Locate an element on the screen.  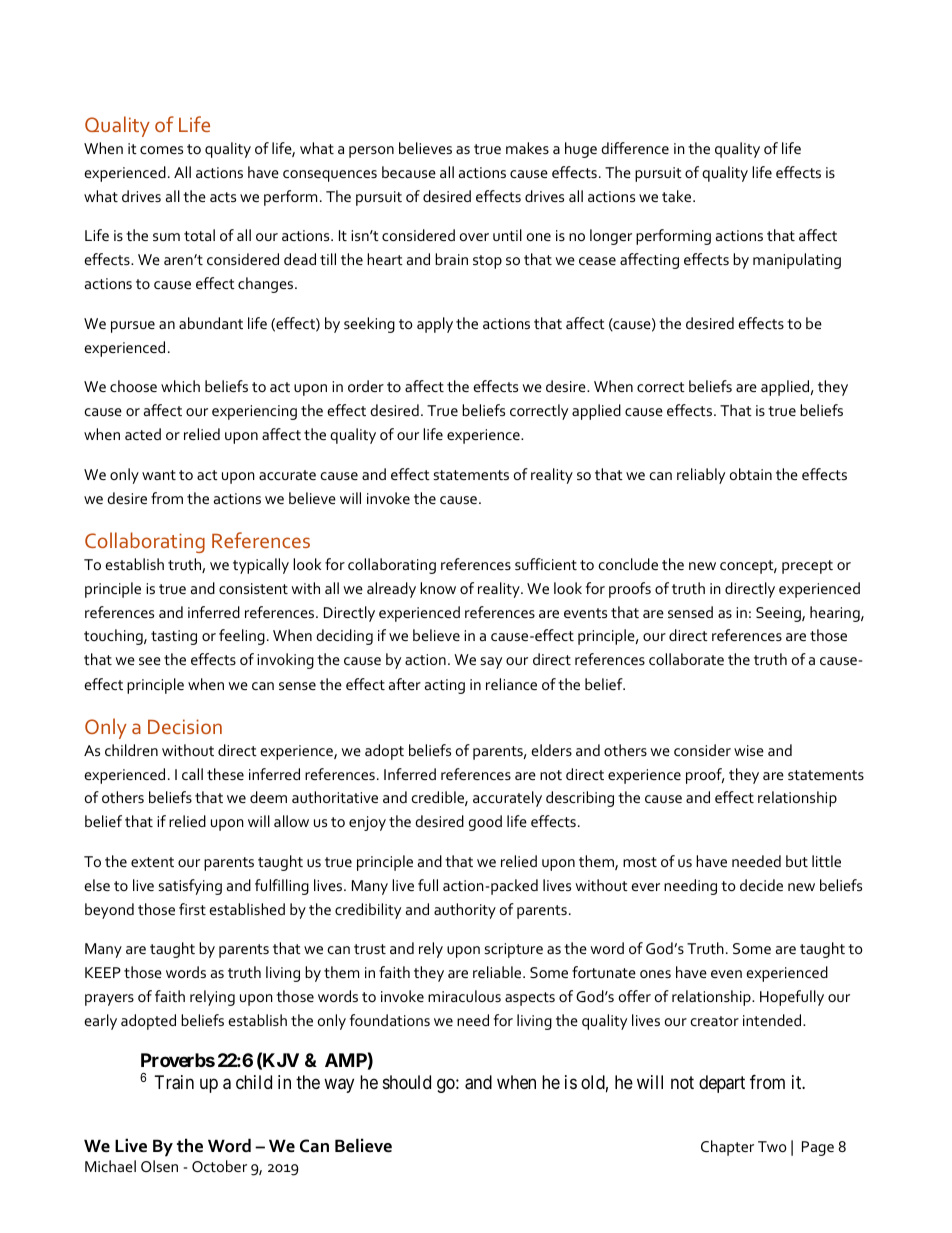
collaborate is located at coordinates (686, 659).
